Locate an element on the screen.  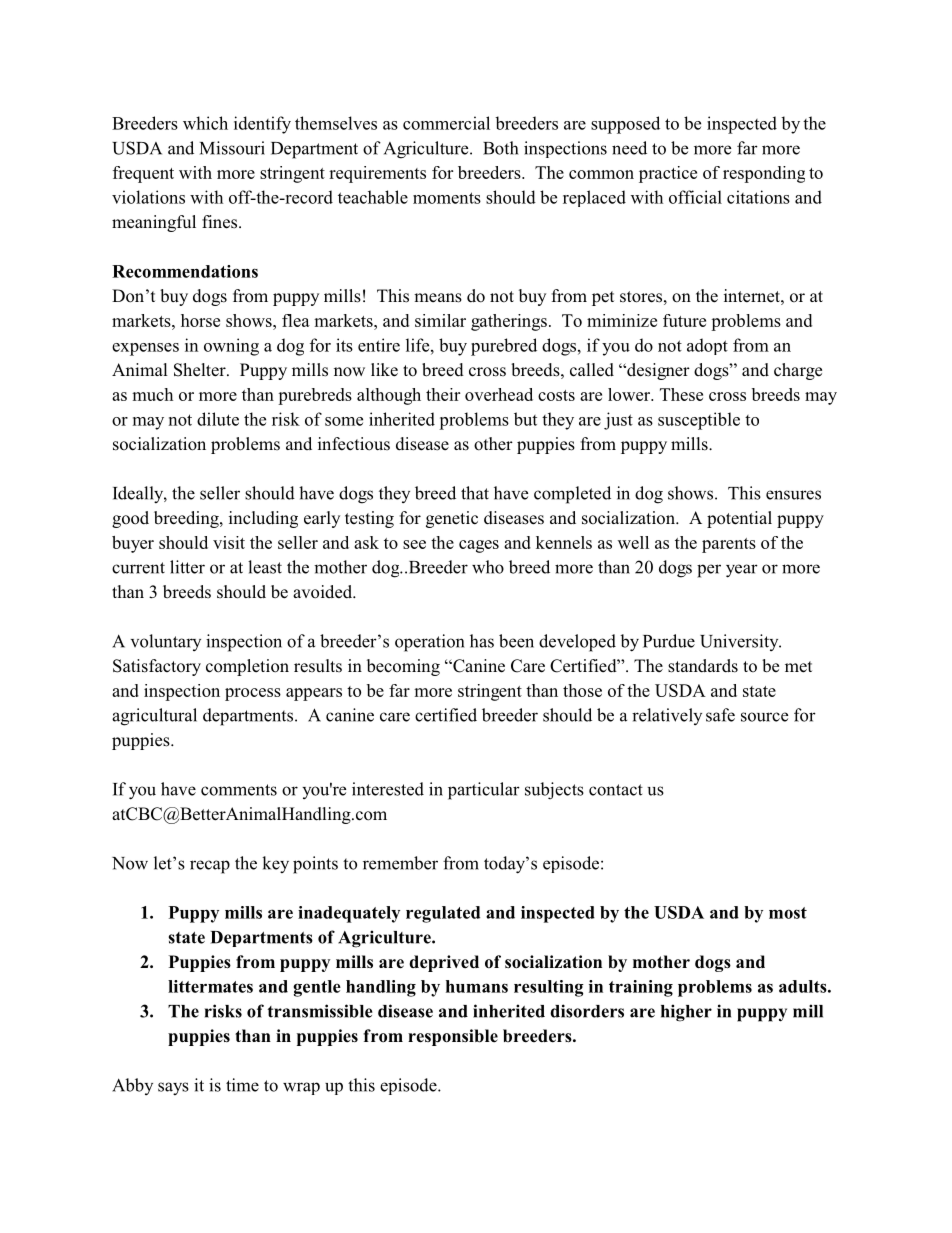
Missouri is located at coordinates (232, 148).
